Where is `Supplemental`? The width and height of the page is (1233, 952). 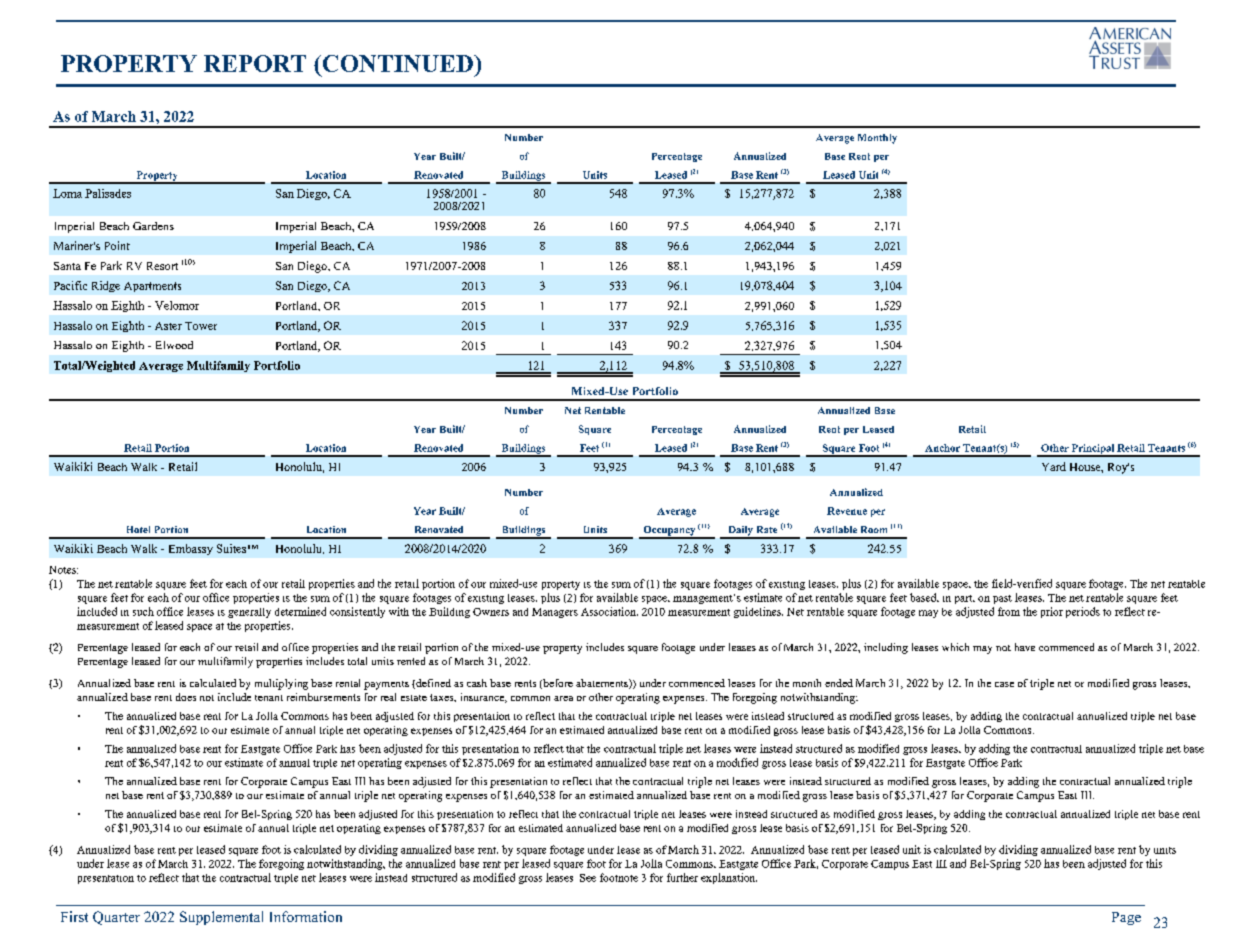 Supplemental is located at coordinates (221, 918).
